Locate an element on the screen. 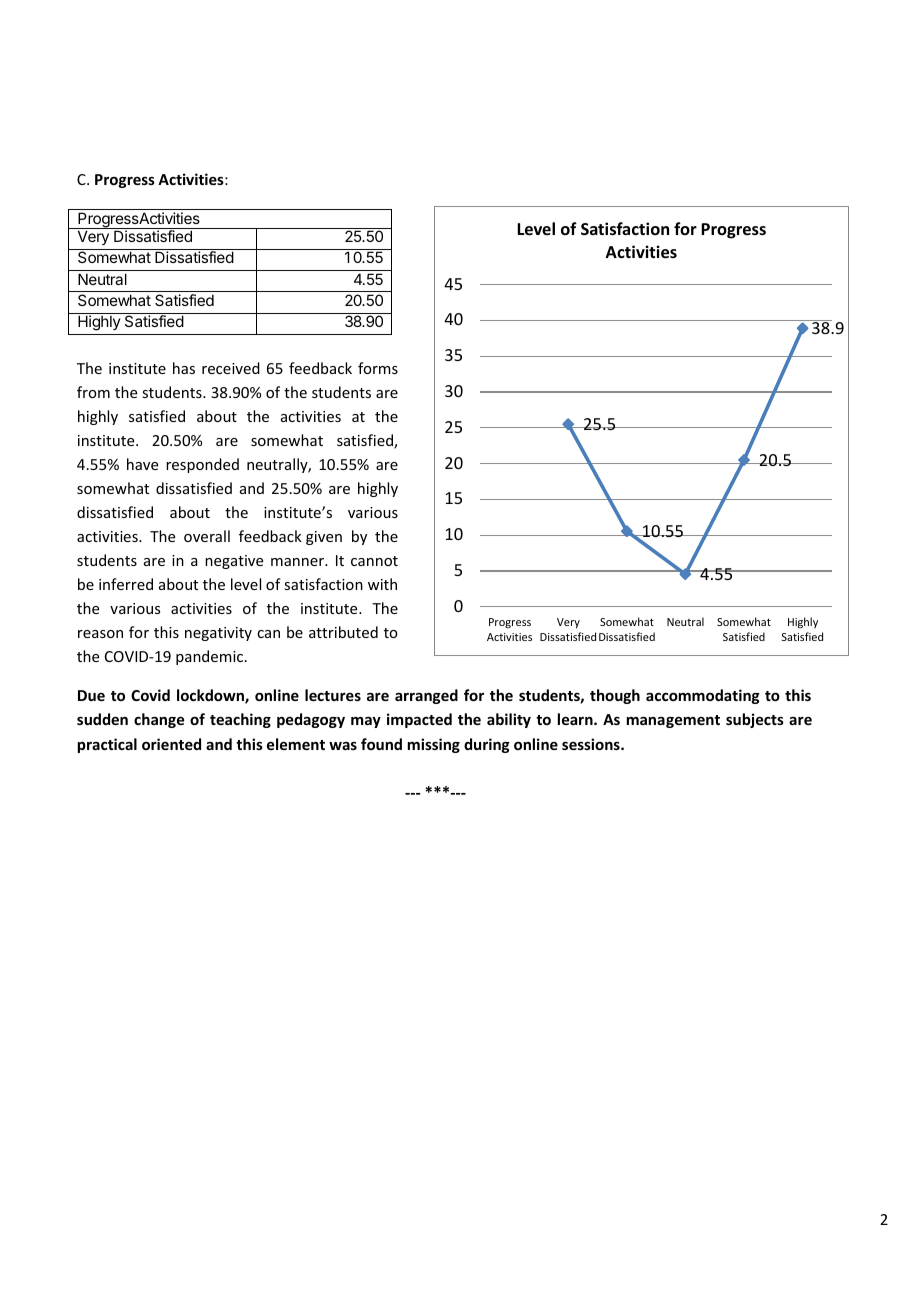  attributed is located at coordinates (343, 632).
